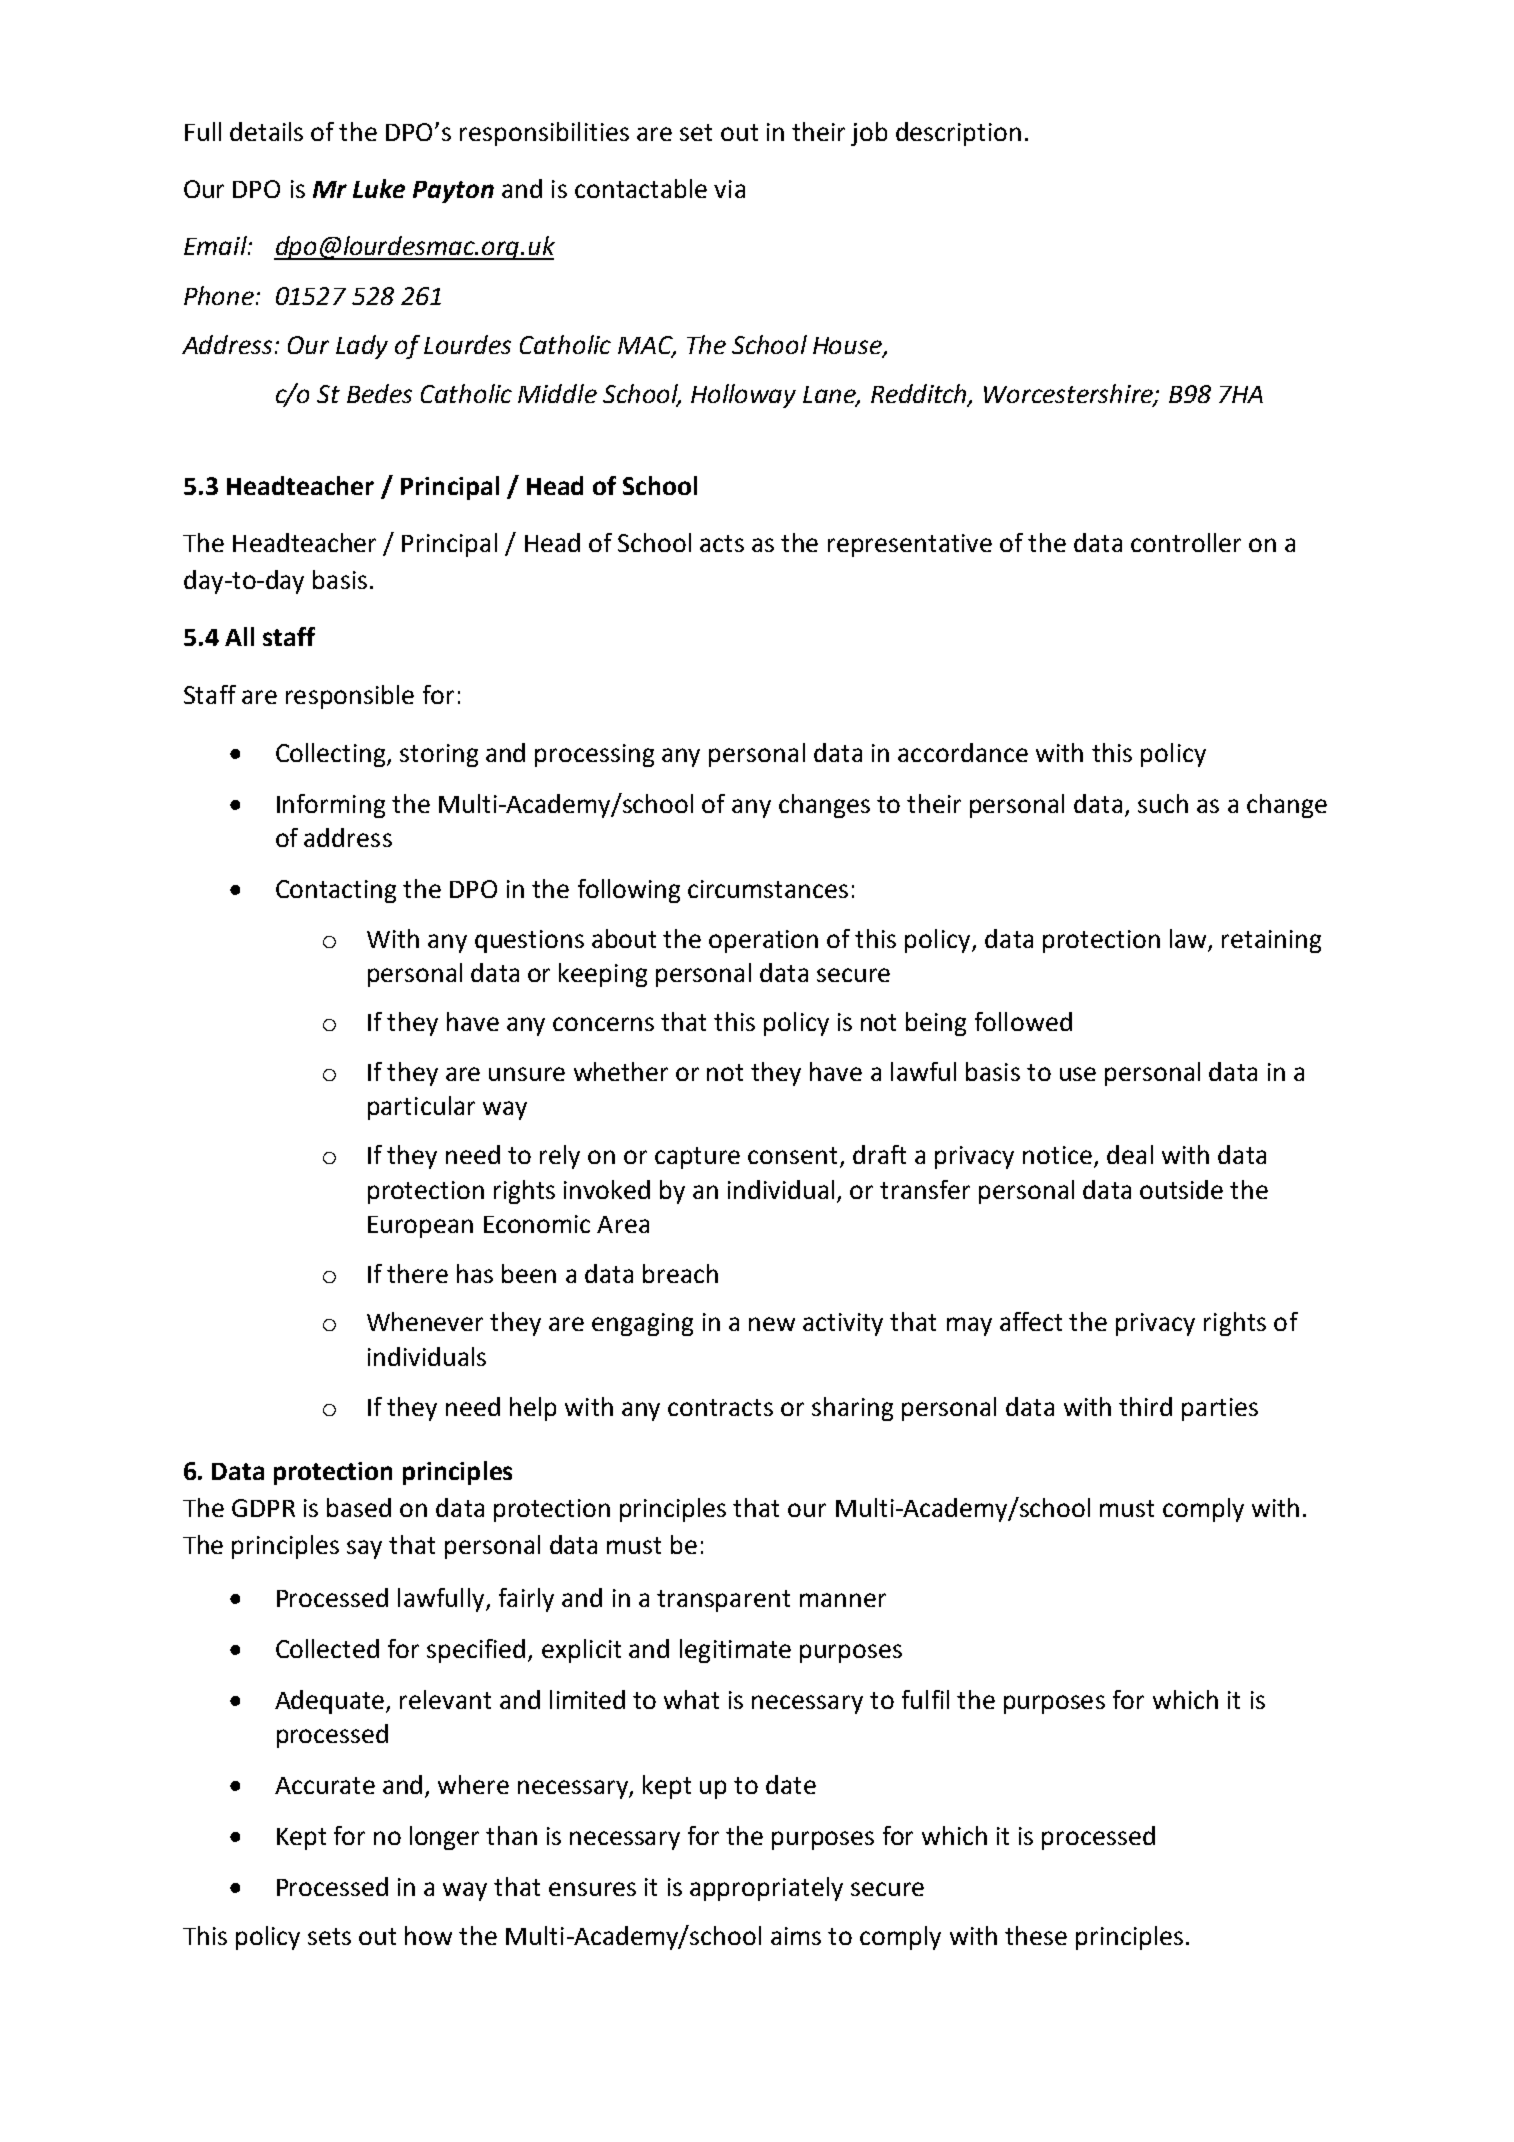  What do you see at coordinates (379, 188) in the document?
I see `Luke` at bounding box center [379, 188].
